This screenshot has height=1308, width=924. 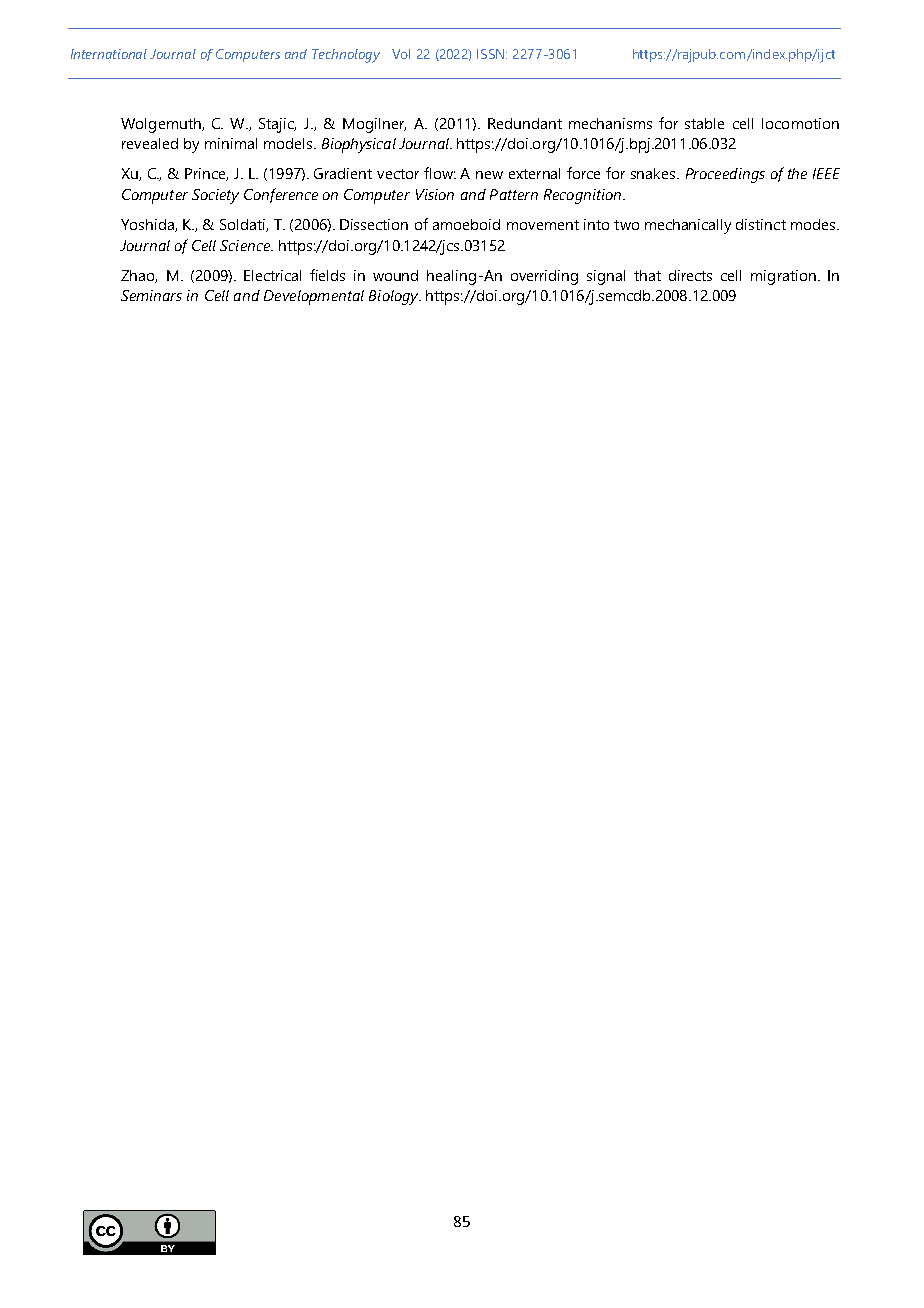 I want to click on new, so click(x=489, y=175).
